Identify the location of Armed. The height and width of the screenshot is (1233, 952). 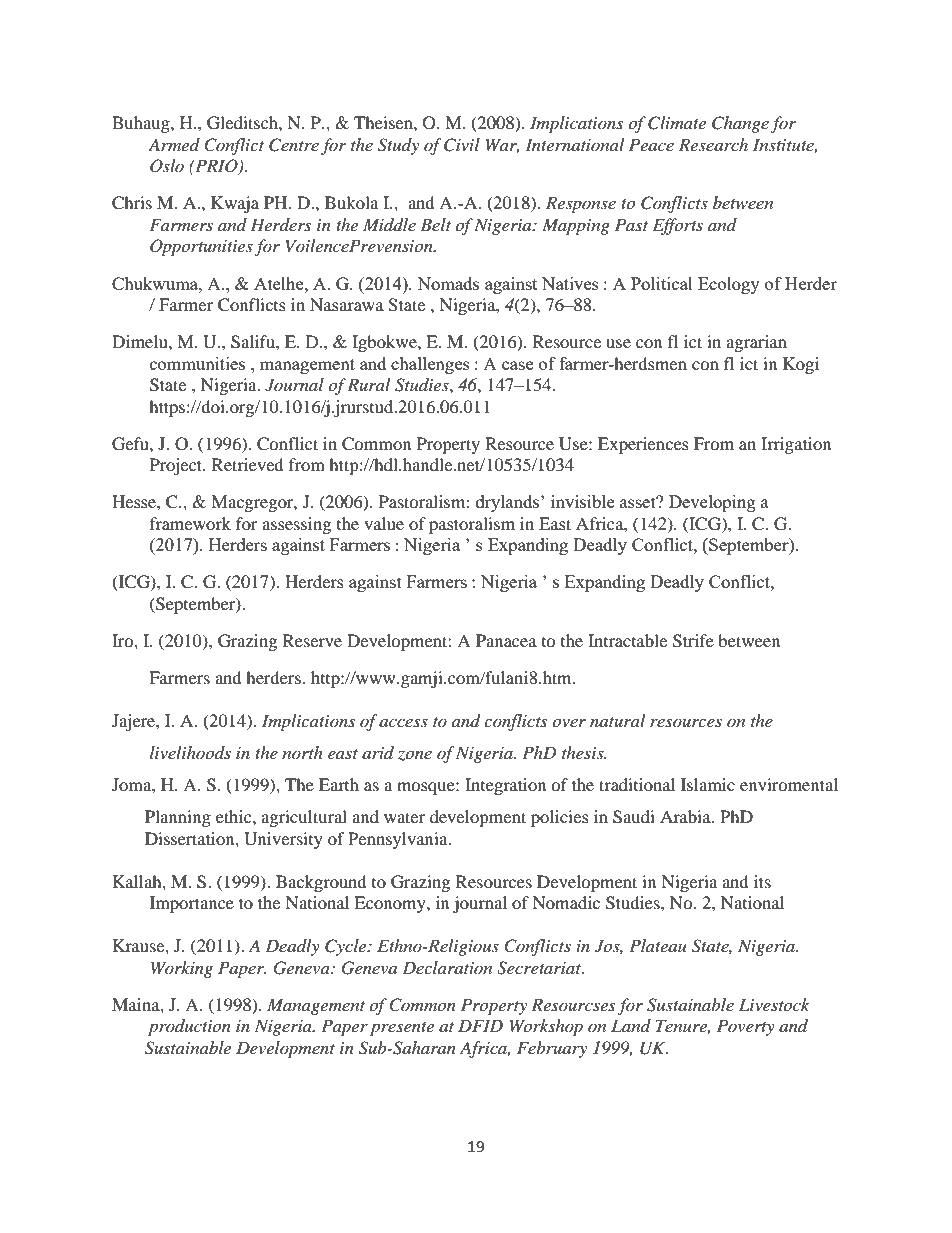
(174, 144).
